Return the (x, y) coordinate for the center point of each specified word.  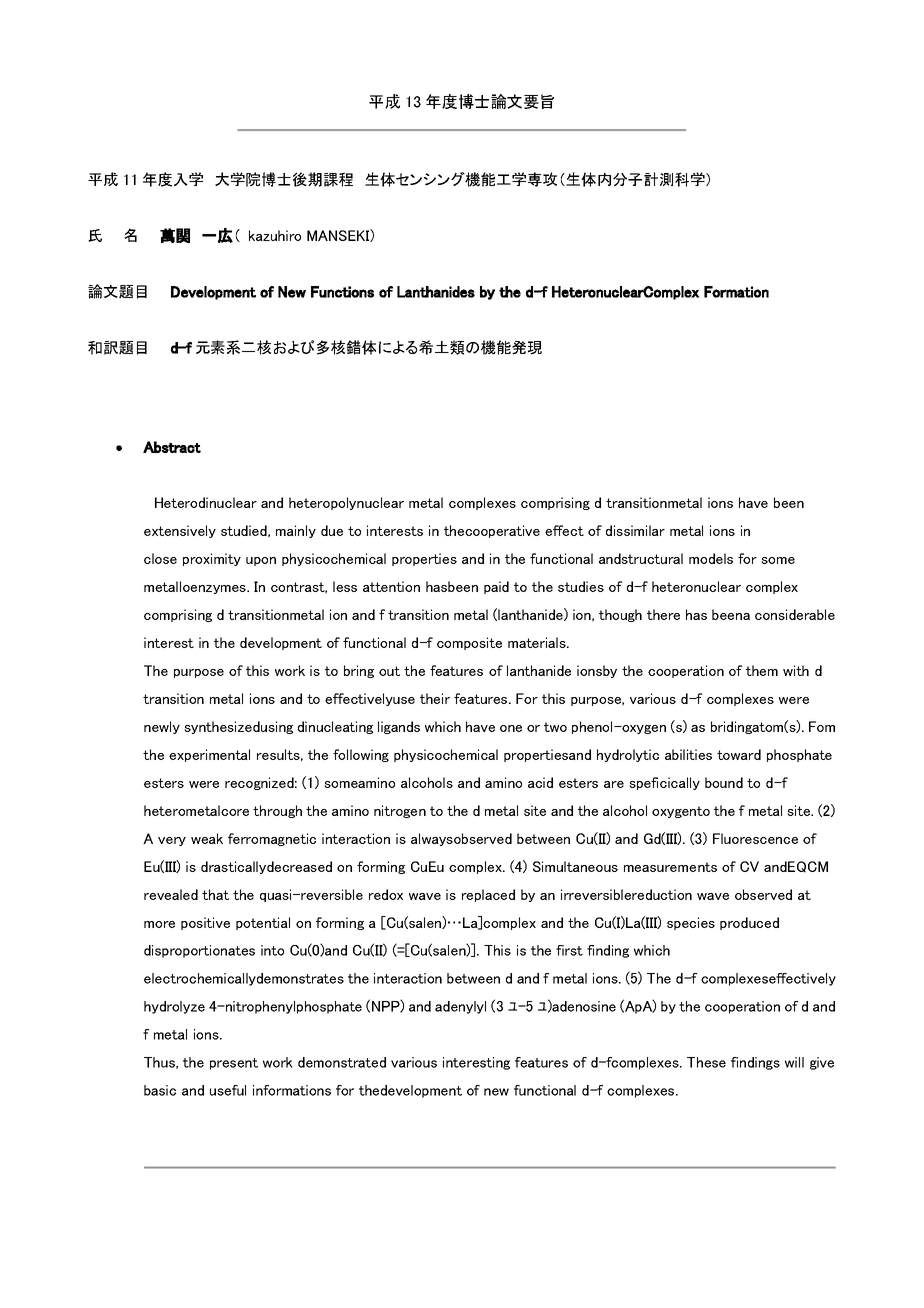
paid (496, 587)
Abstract (172, 447)
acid (540, 782)
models (711, 558)
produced (749, 923)
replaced (488, 895)
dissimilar (635, 530)
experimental (209, 755)
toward (739, 754)
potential (263, 923)
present (234, 1064)
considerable (795, 614)
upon (261, 561)
